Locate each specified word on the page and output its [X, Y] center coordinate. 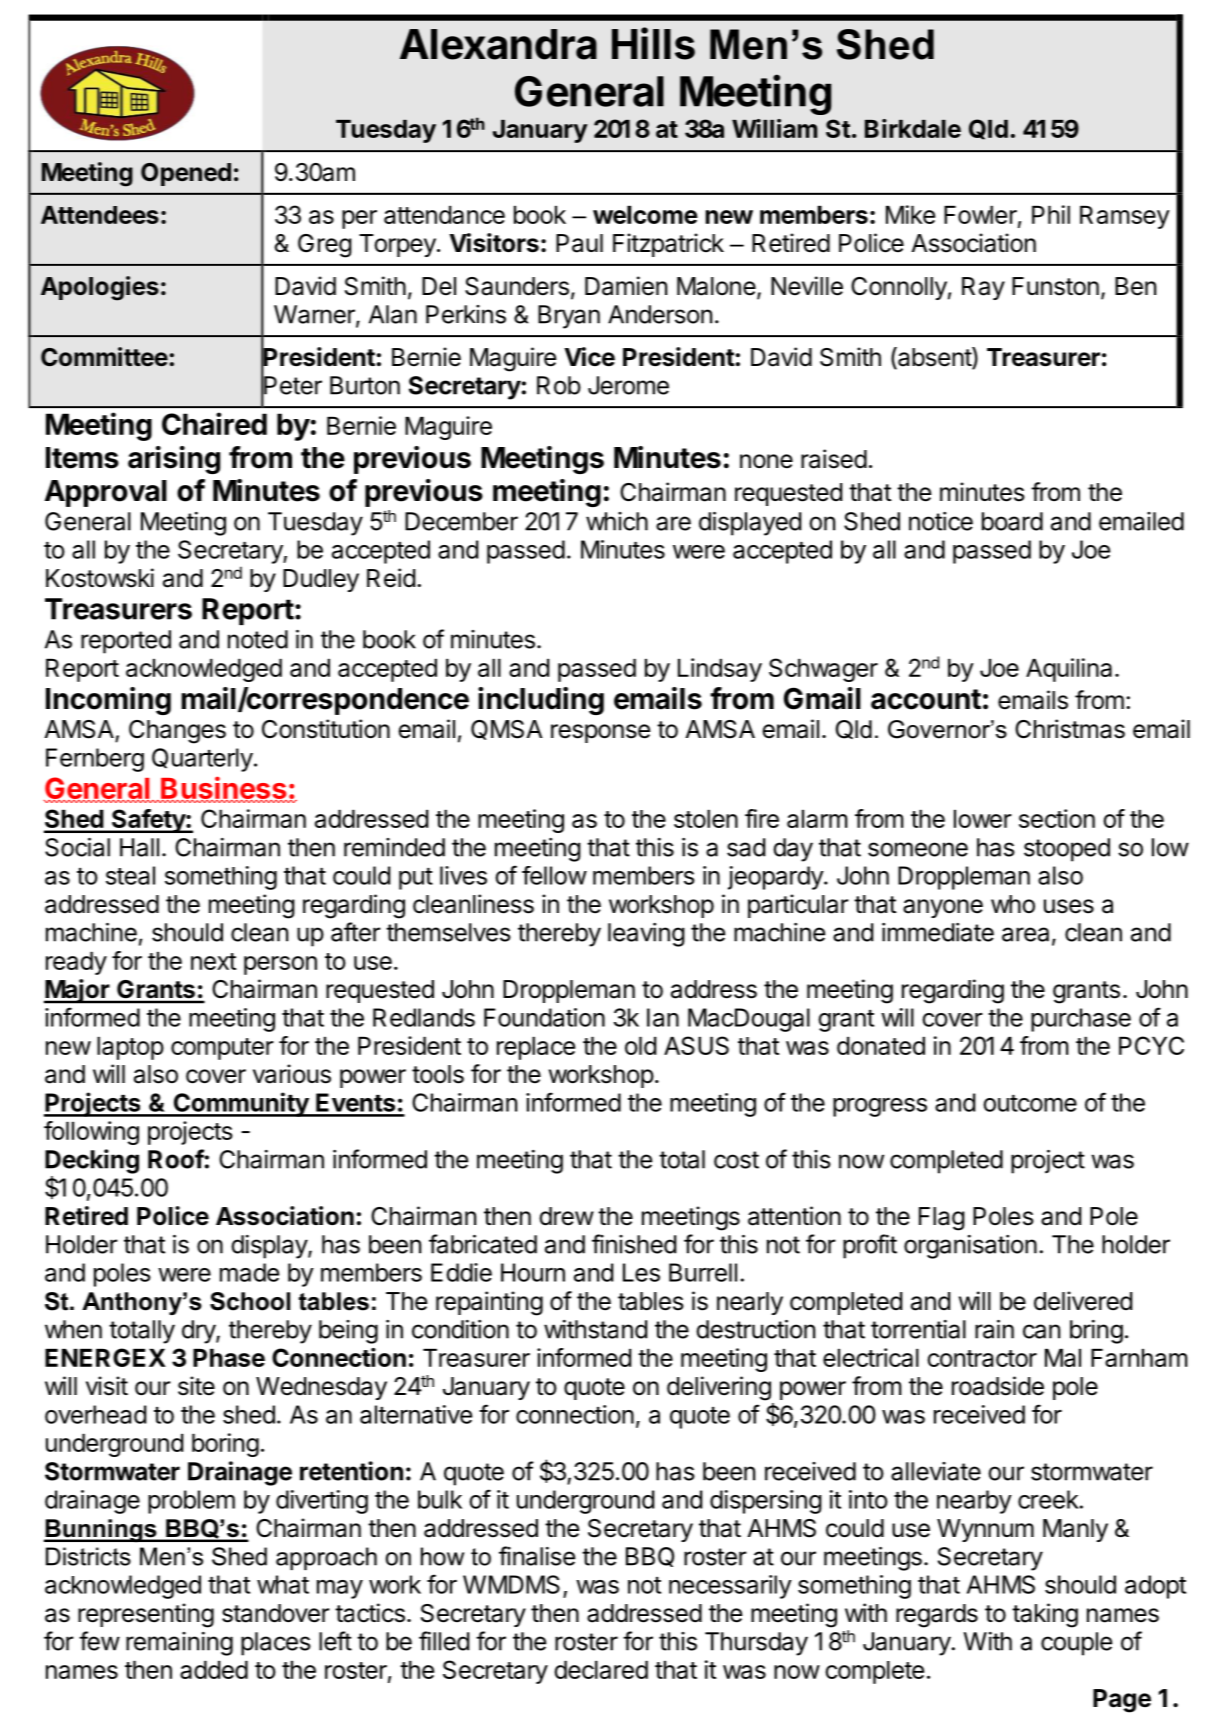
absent [934, 358]
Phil [1051, 214]
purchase [1081, 1020]
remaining [179, 1644]
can [1041, 1331]
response [600, 733]
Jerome [628, 385]
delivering [719, 1388]
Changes [177, 732]
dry [199, 1332]
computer [222, 1049]
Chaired [214, 423]
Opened [186, 174]
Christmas [1070, 729]
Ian [663, 1017]
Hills [653, 43]
